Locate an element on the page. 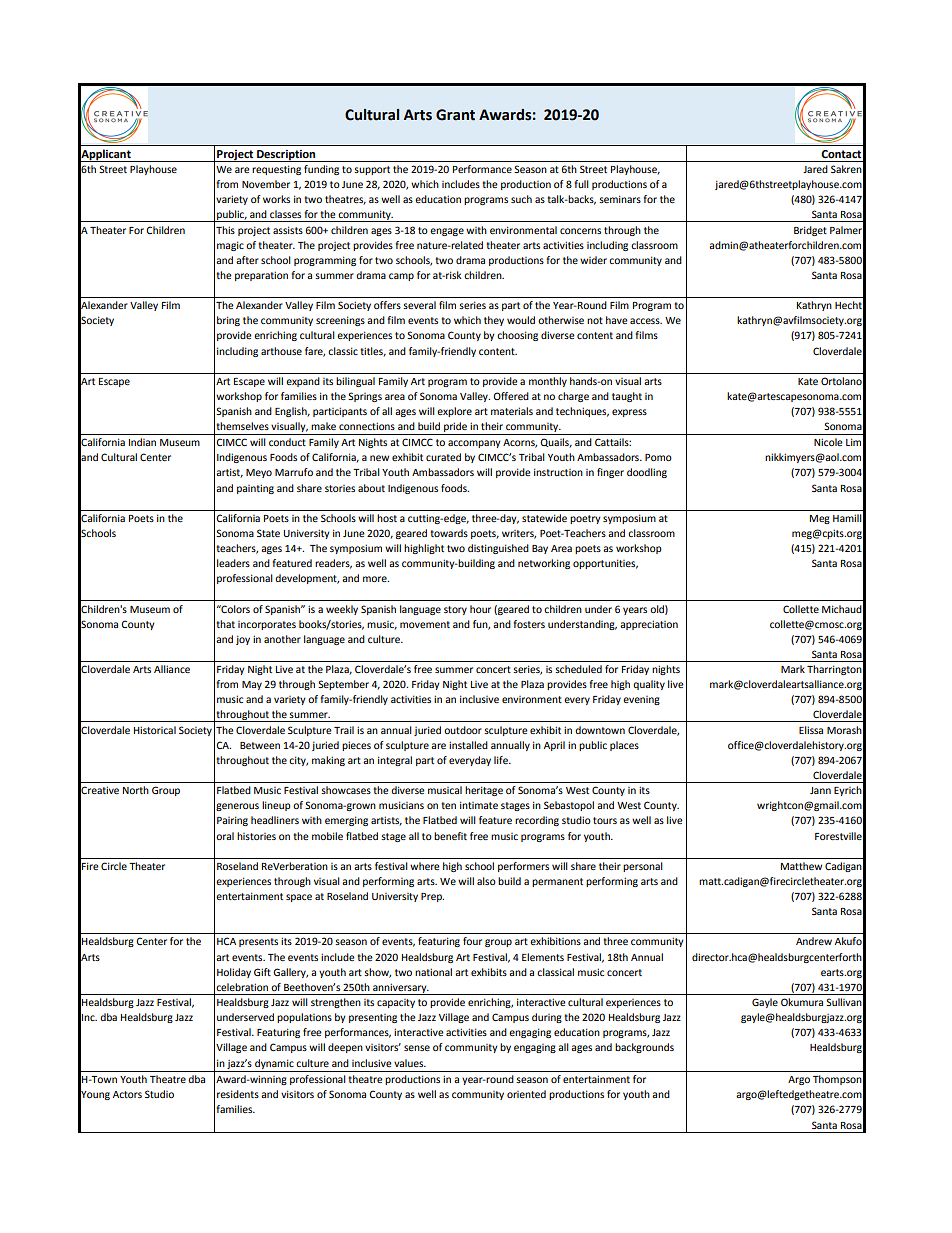 This image has height=1233, width=952. oral is located at coordinates (225, 836).
